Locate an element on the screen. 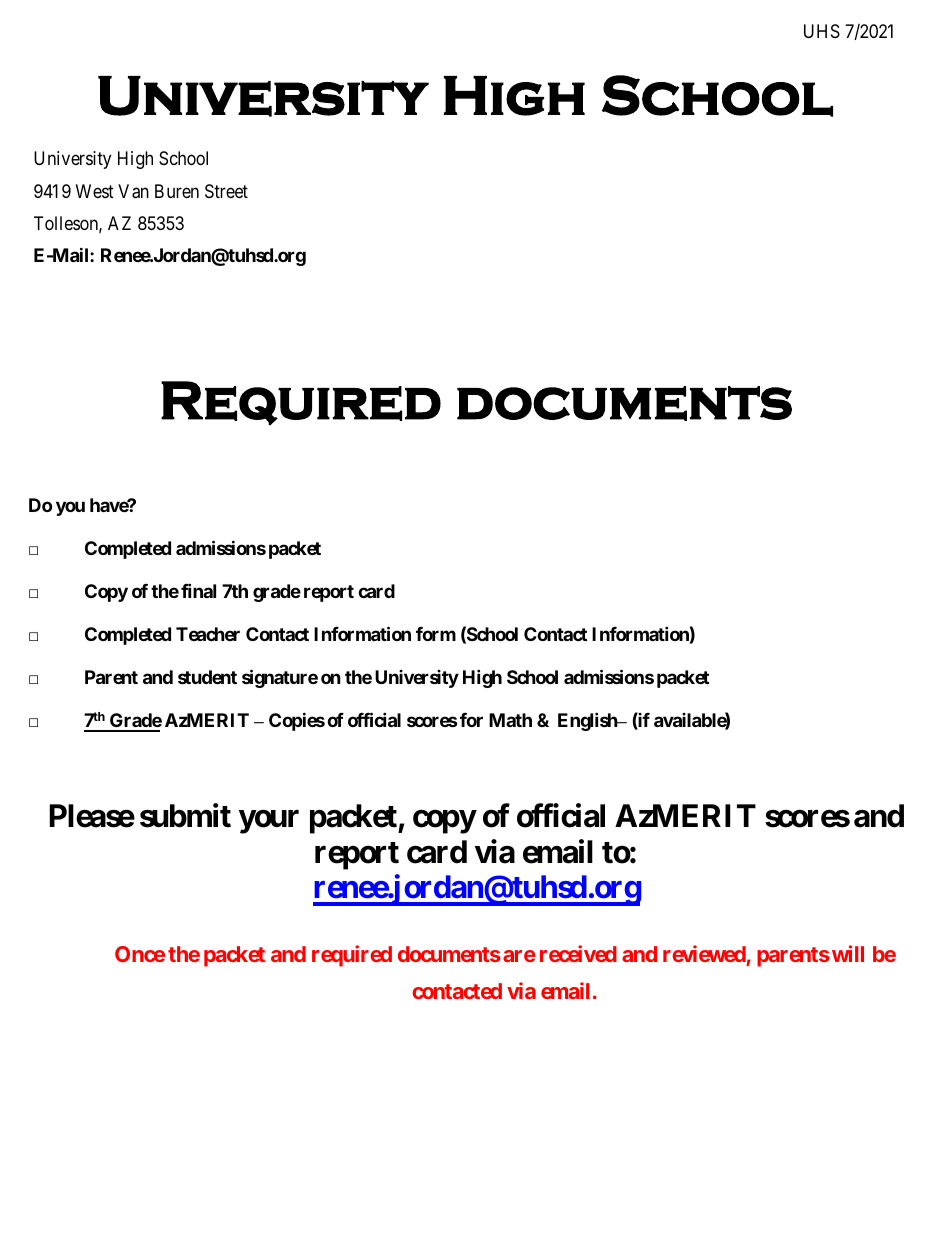  final is located at coordinates (198, 590).
